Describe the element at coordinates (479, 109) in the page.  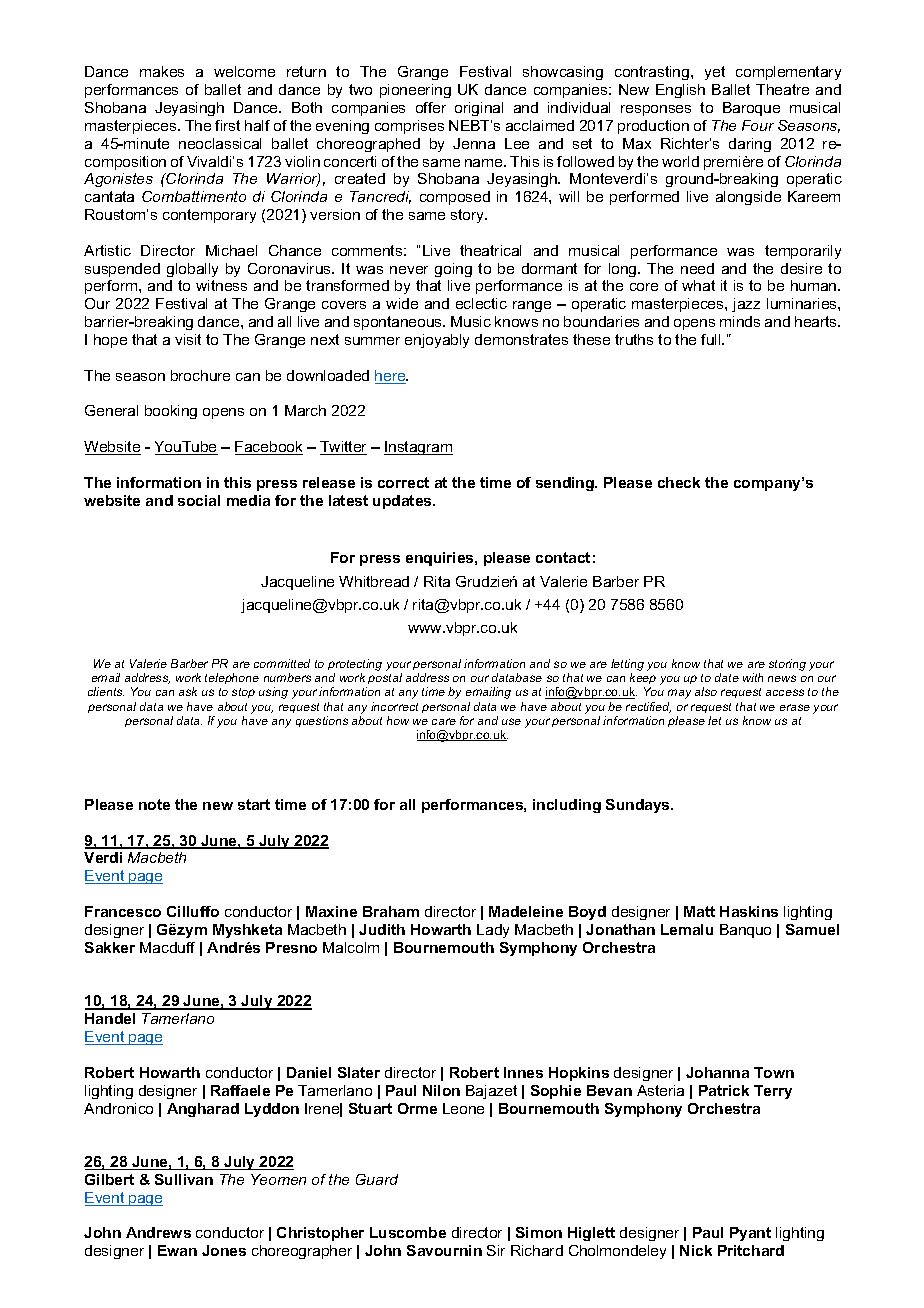
I see `original` at that location.
